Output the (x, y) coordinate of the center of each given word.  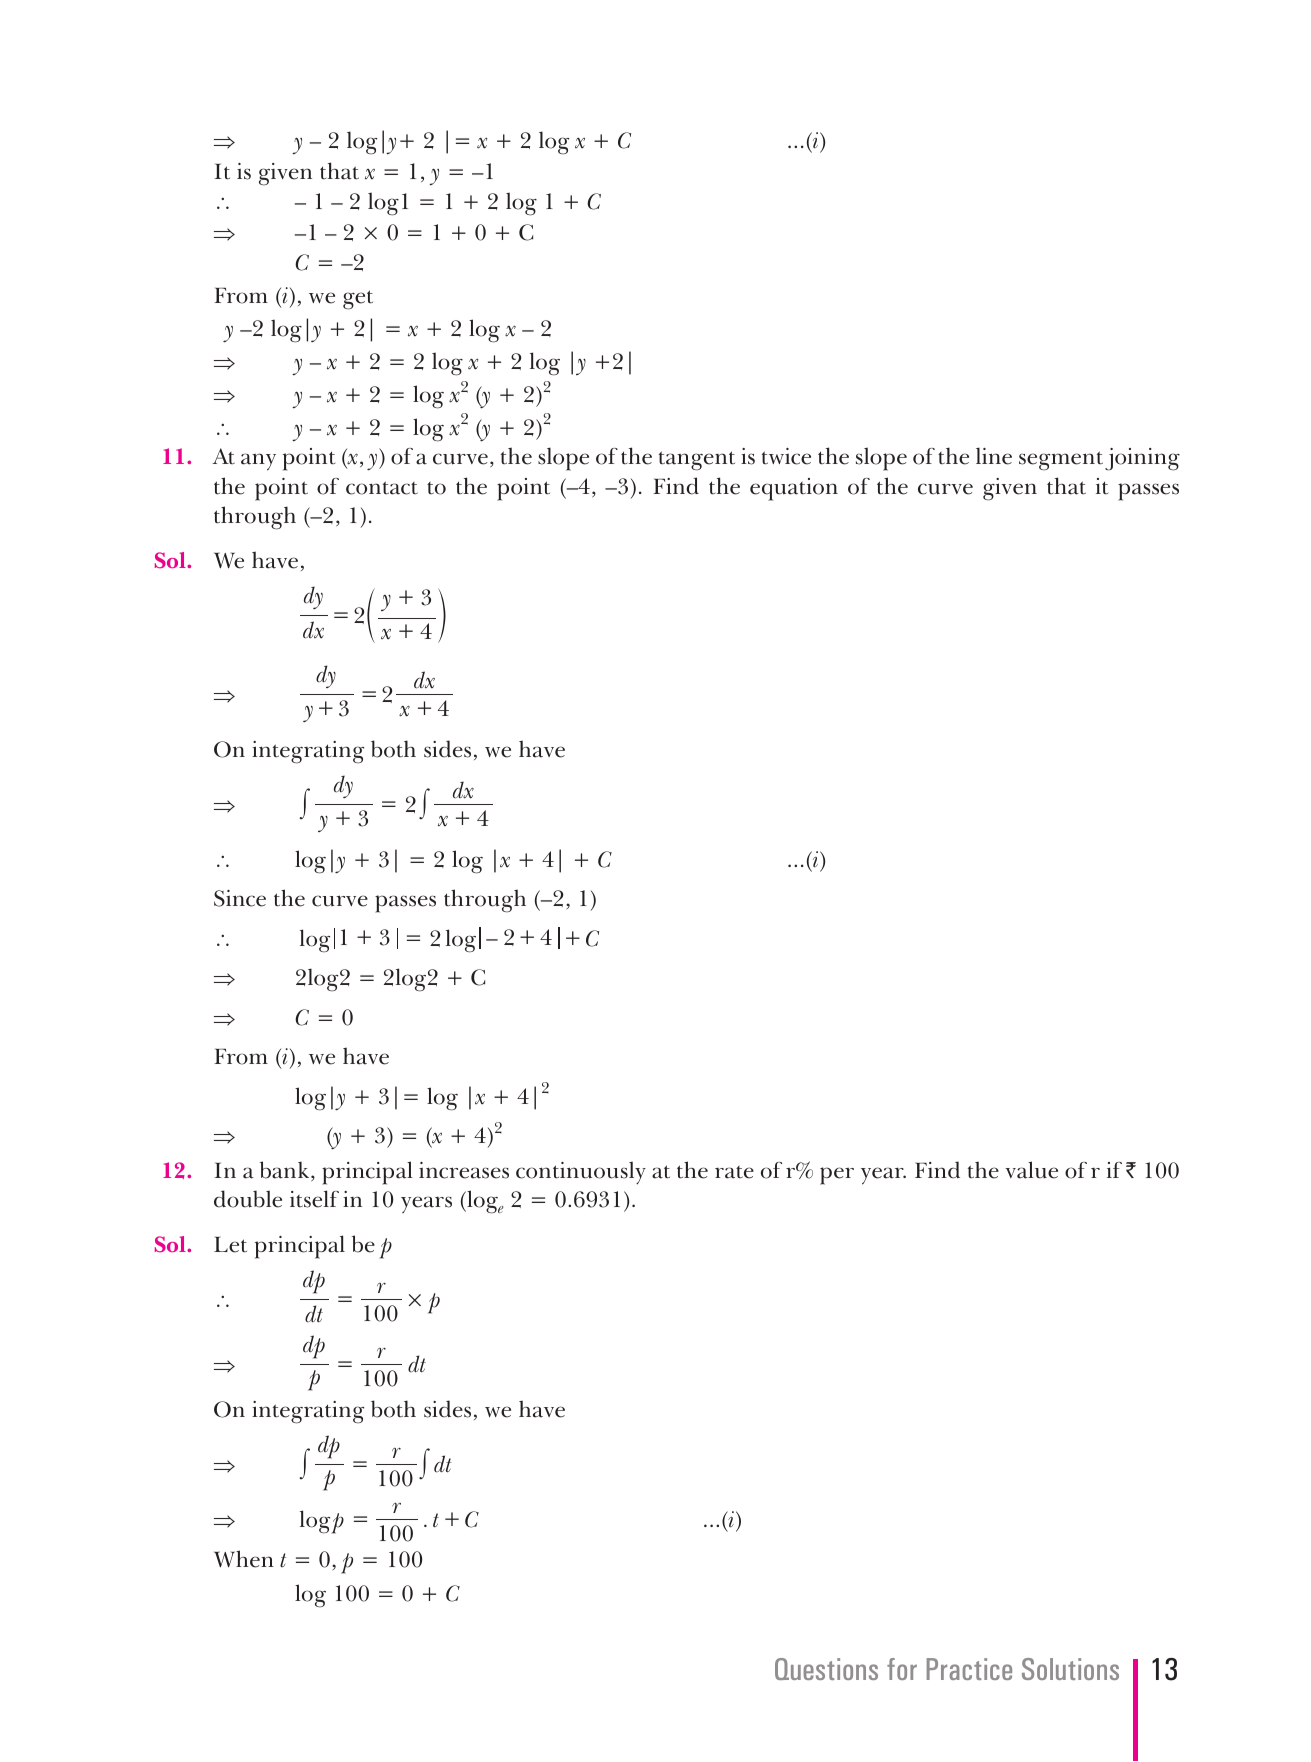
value (1031, 1170)
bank (286, 1171)
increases (464, 1170)
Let (230, 1245)
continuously (581, 1173)
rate (734, 1172)
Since (240, 898)
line (994, 456)
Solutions (1070, 1669)
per (837, 1176)
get (358, 300)
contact (382, 488)
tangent (697, 461)
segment (1061, 461)
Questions (826, 1669)
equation (794, 489)
